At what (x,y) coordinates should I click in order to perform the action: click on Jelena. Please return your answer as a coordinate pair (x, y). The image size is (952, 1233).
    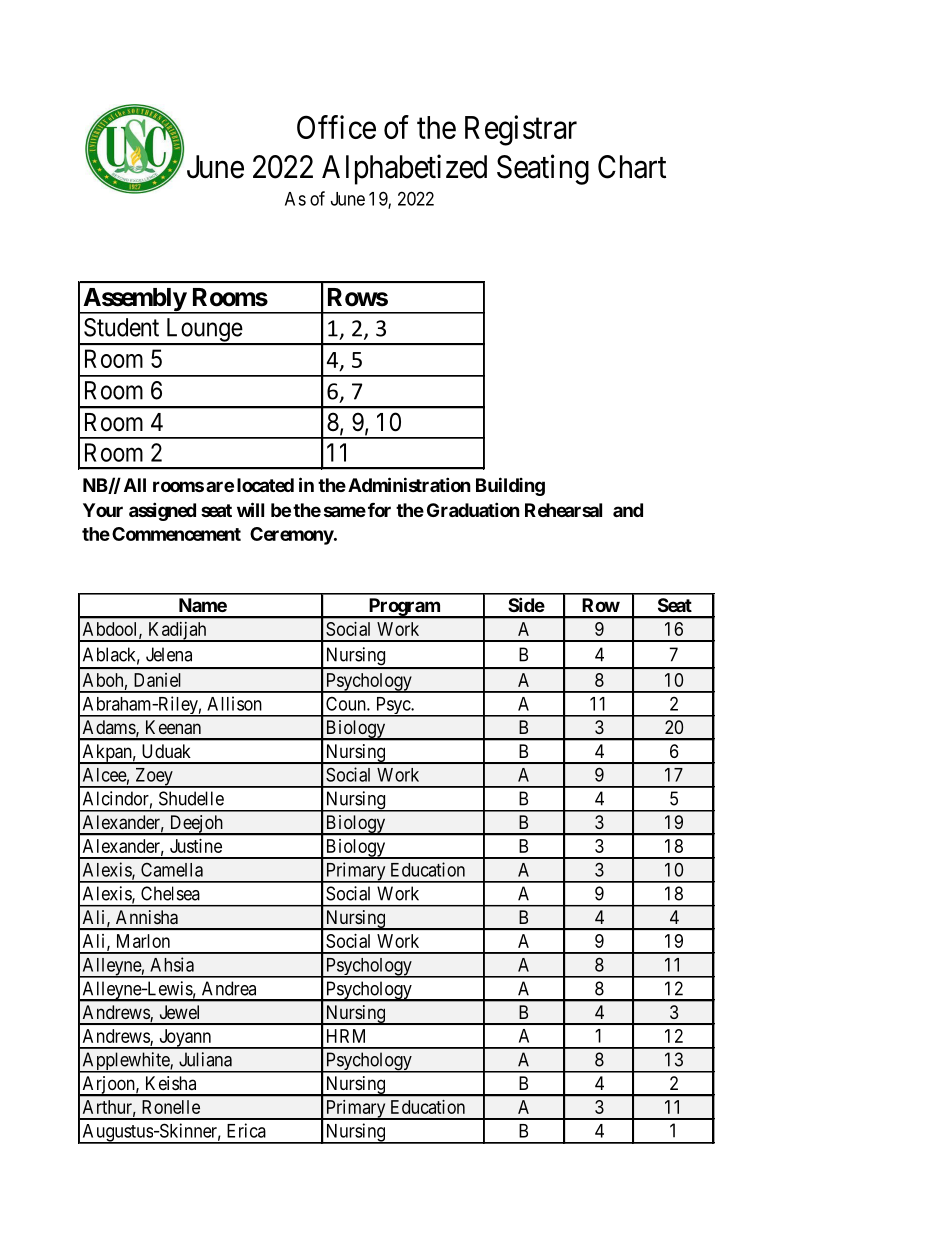
    Looking at the image, I should click on (169, 654).
